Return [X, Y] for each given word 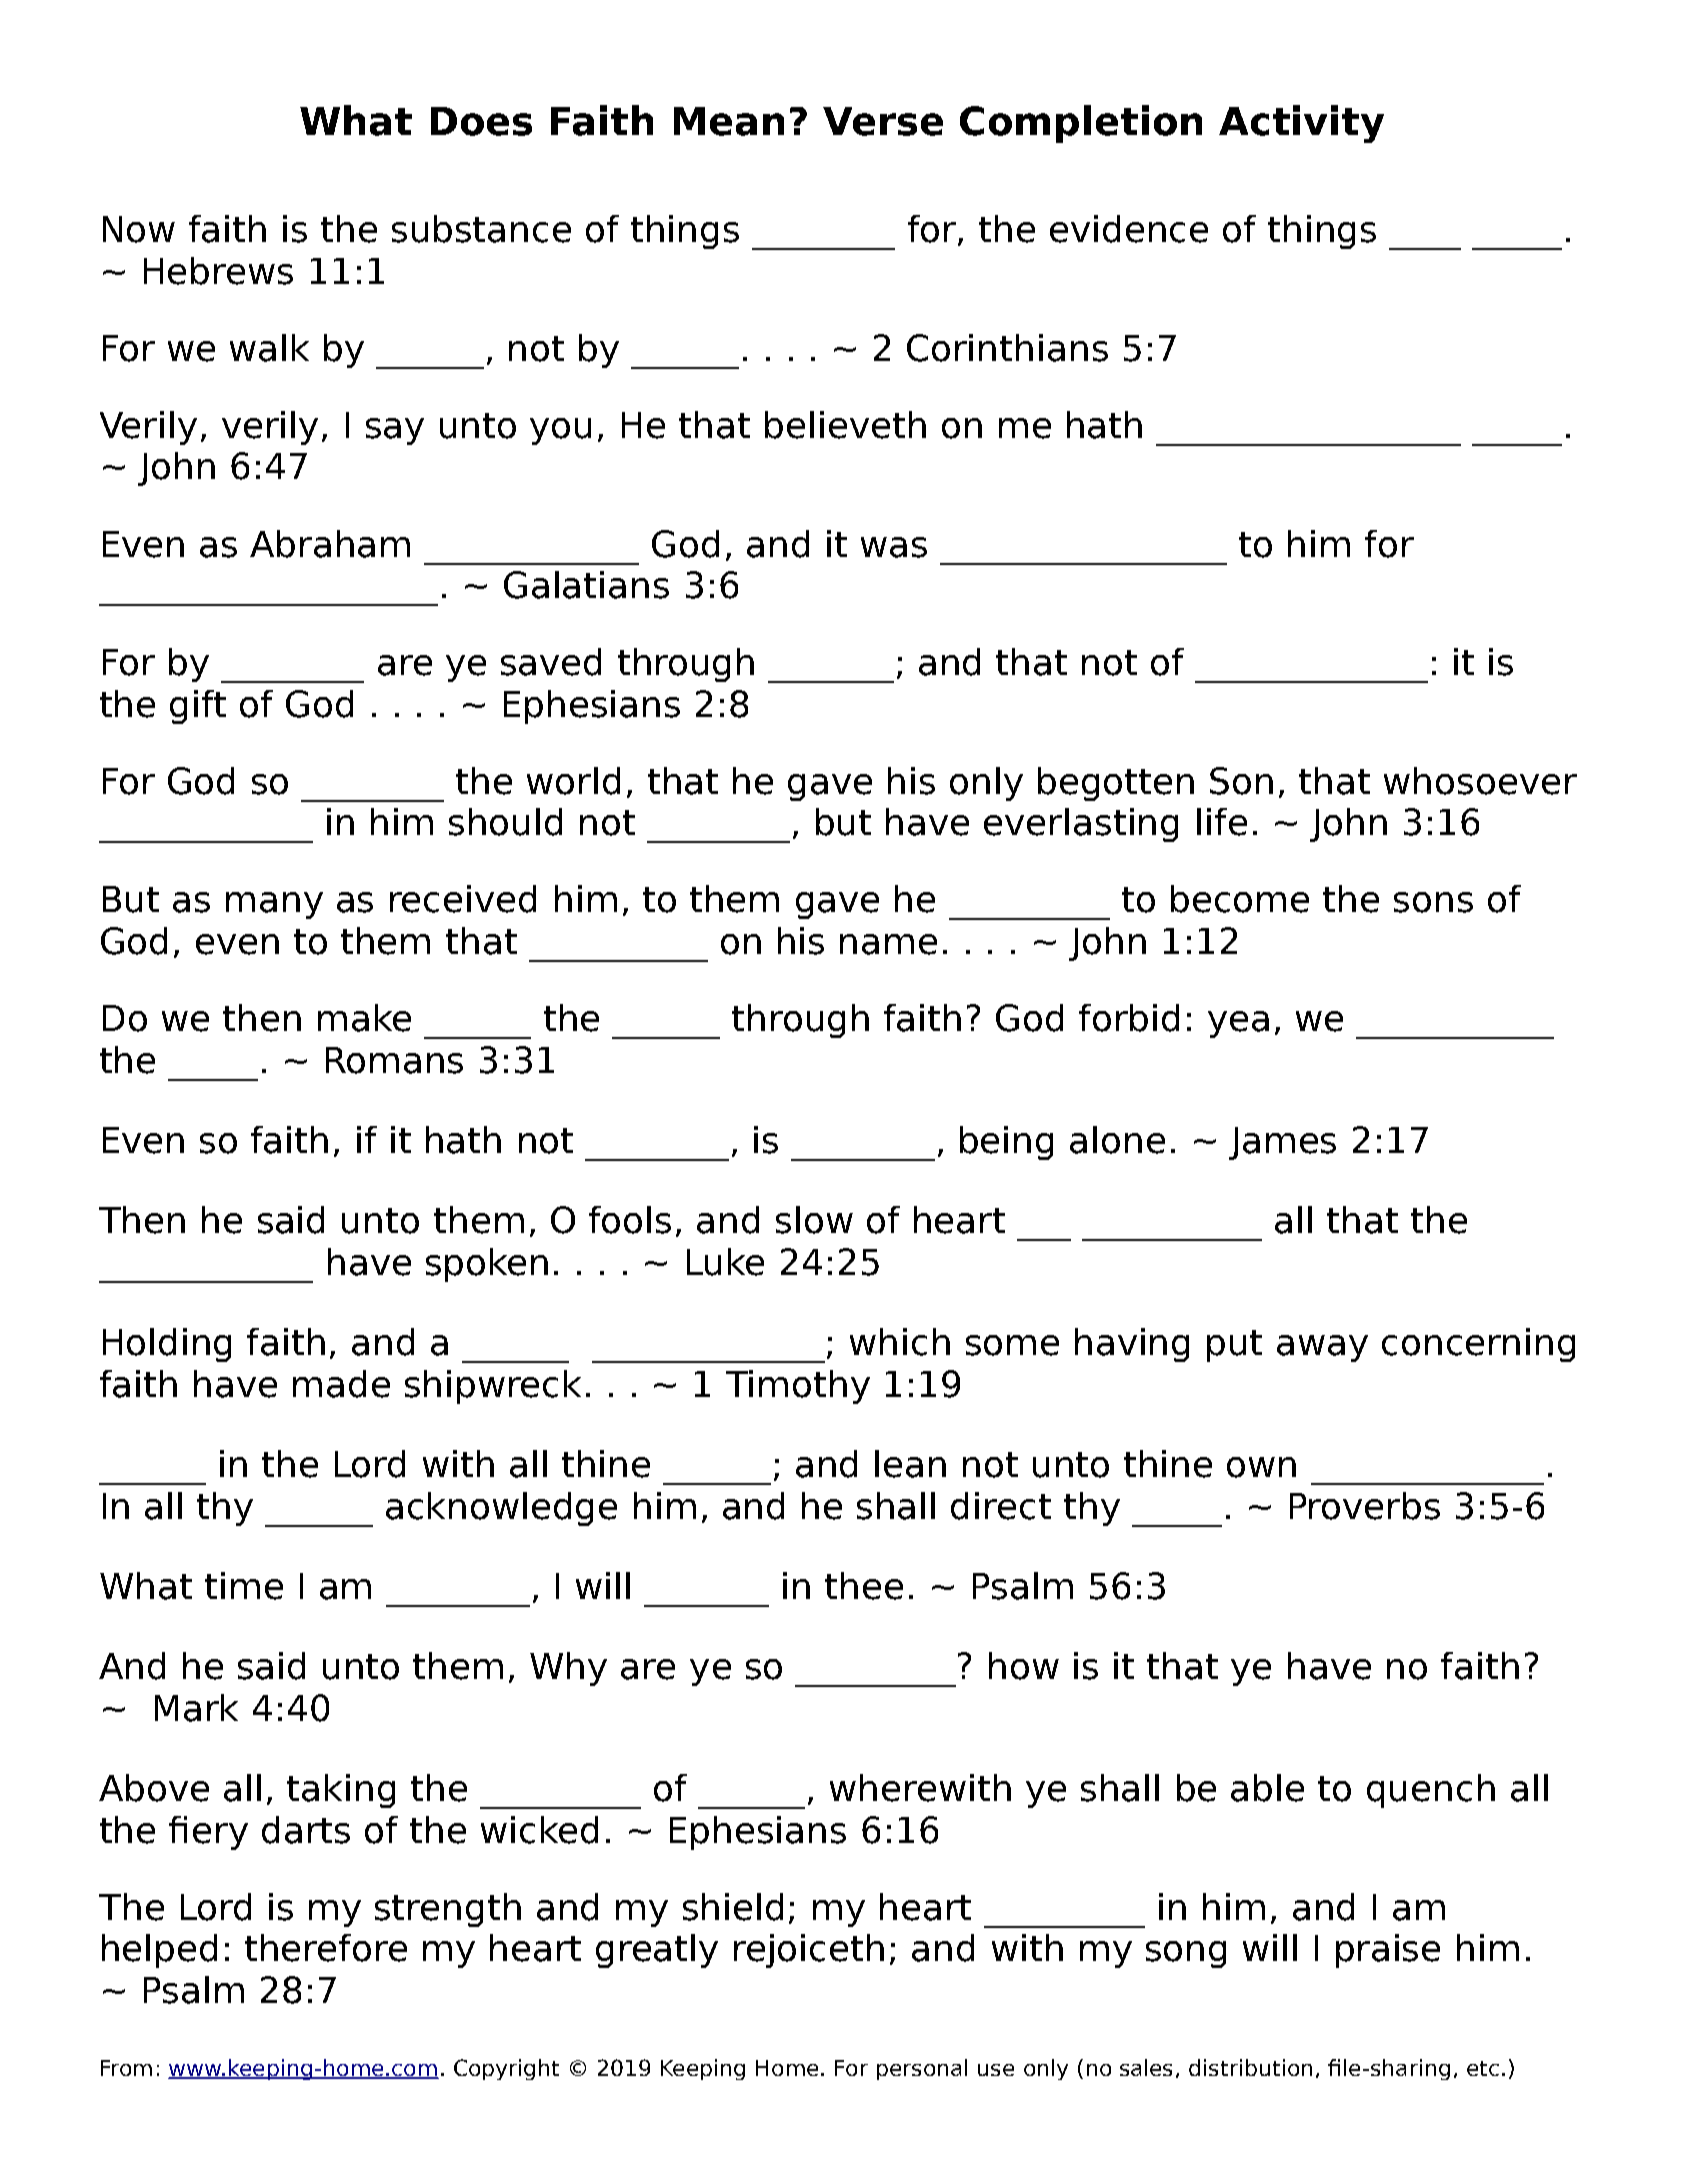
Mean [729, 121]
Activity [1301, 124]
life [1222, 822]
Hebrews [218, 271]
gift [198, 707]
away [1322, 1348]
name [888, 944]
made [341, 1384]
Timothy [798, 1387]
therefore [326, 1948]
